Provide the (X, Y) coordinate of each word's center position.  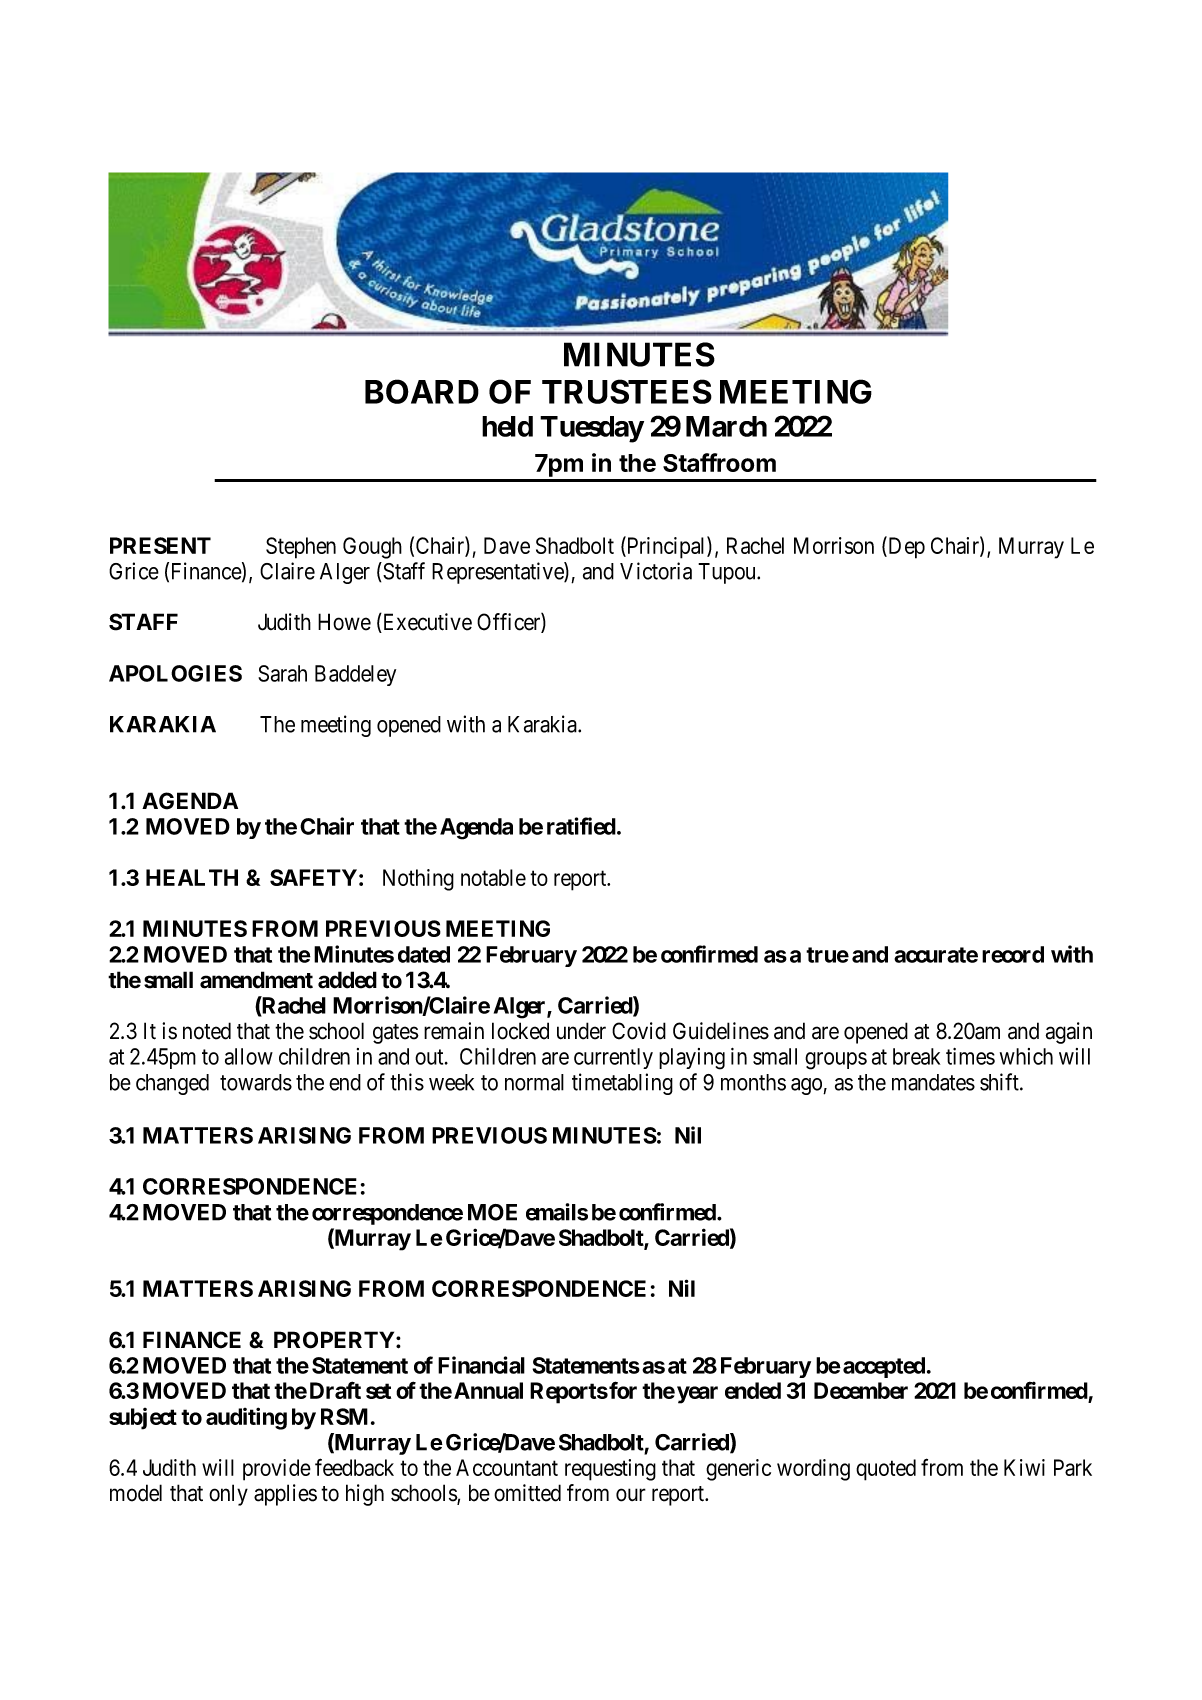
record (1013, 954)
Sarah (282, 673)
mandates (933, 1082)
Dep (905, 548)
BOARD (422, 391)
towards (256, 1082)
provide (277, 1470)
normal (534, 1082)
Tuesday (592, 429)
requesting (610, 1470)
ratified (581, 826)
